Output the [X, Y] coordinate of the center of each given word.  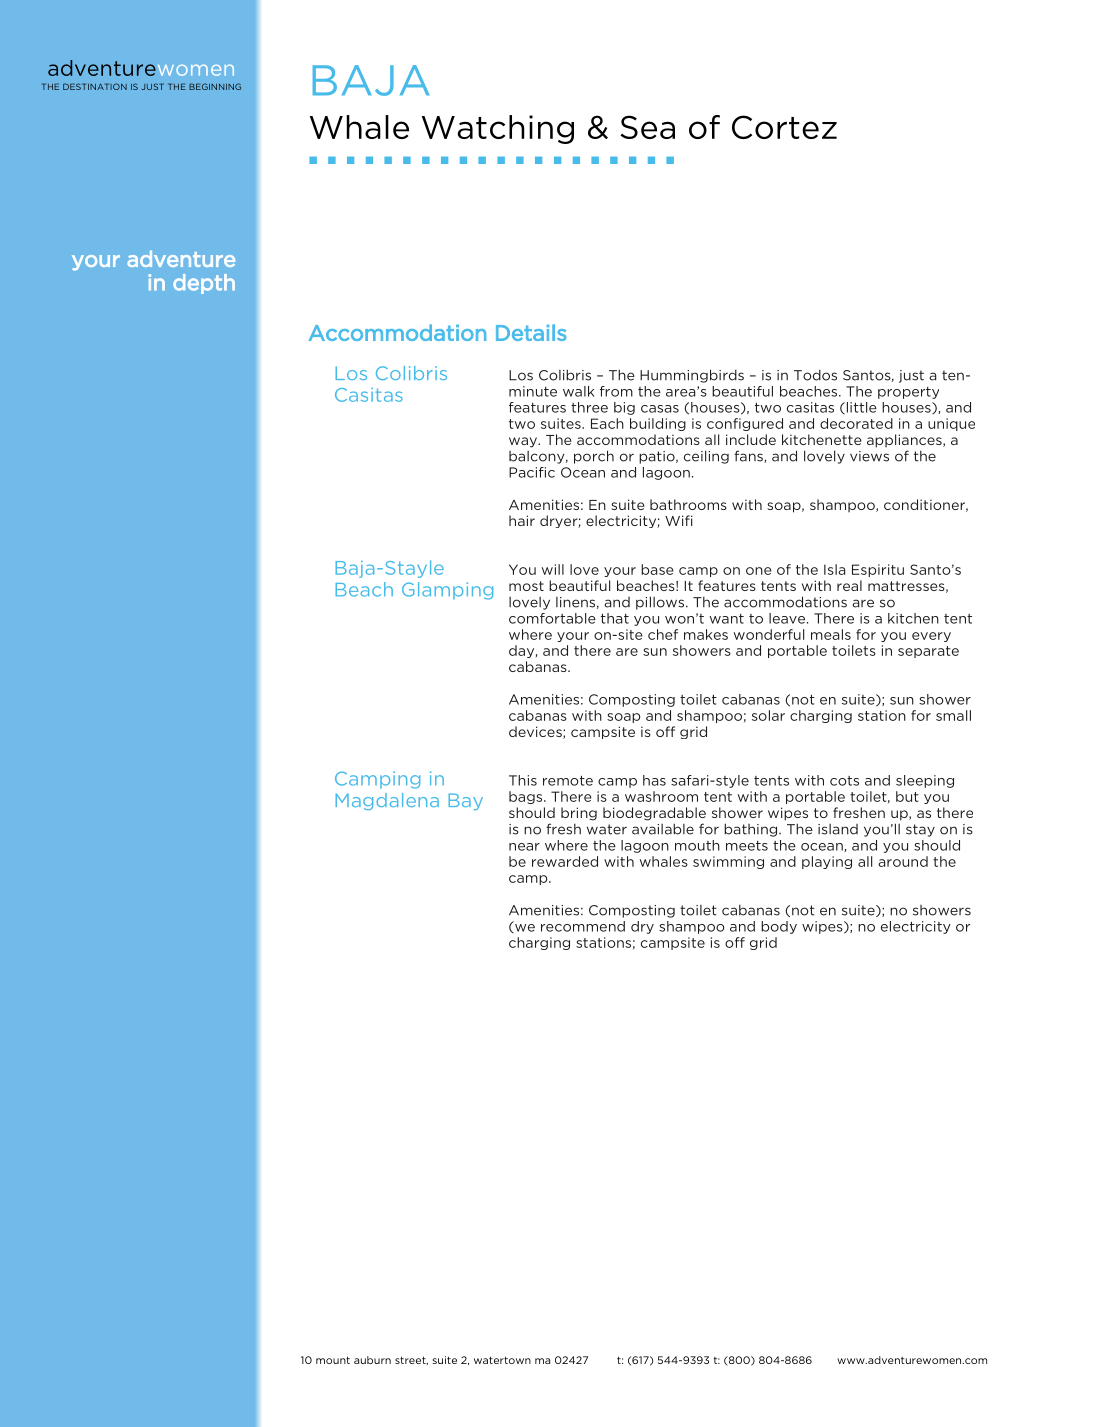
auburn [372, 1360]
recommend [583, 926]
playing [827, 862]
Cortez [784, 127]
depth [204, 284]
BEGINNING [215, 86]
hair [522, 520]
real [849, 585]
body [779, 927]
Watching [498, 129]
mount [333, 1360]
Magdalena [387, 801]
